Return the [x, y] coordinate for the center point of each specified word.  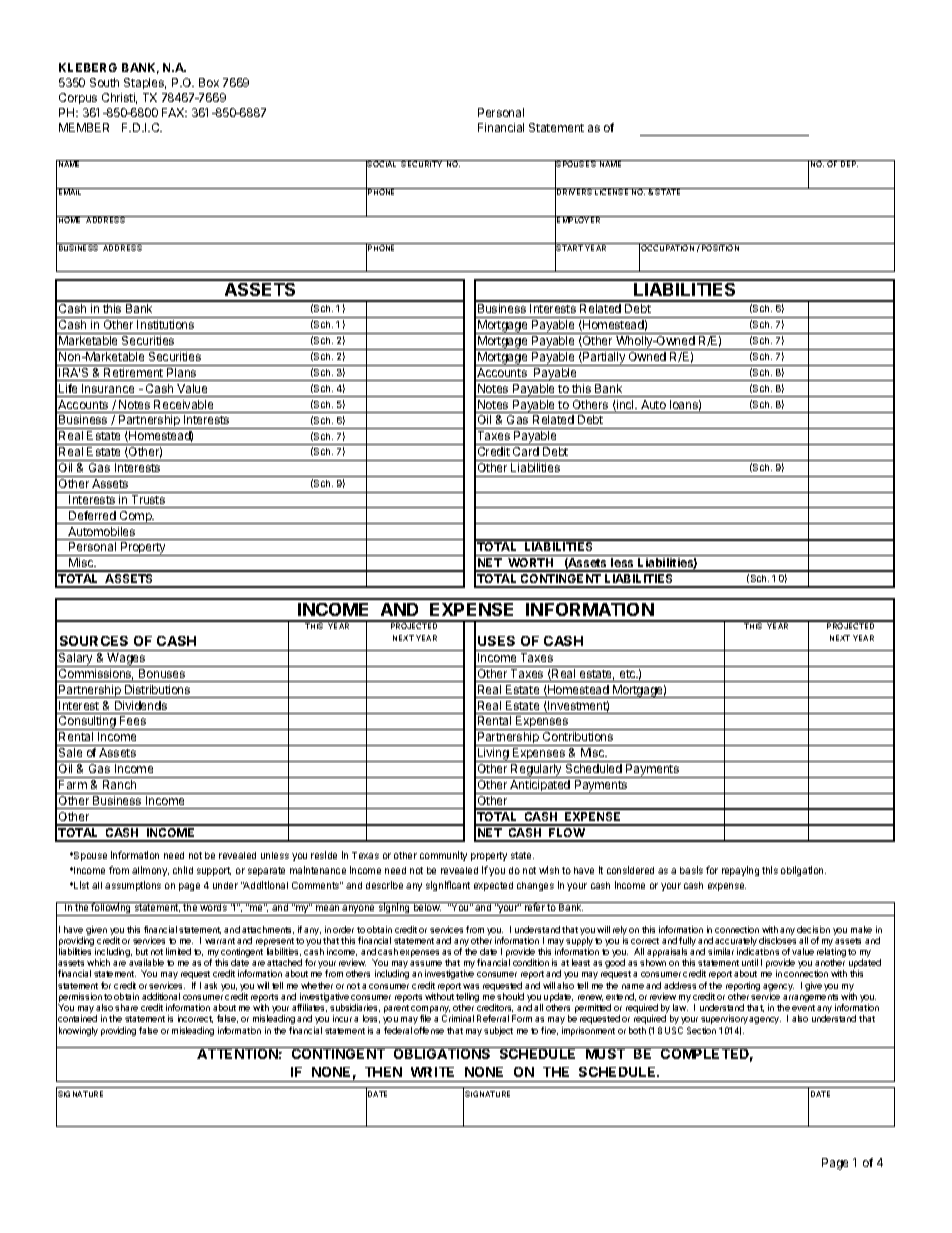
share [126, 1007]
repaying [740, 871]
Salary [76, 660]
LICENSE [612, 191]
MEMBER [84, 127]
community [443, 856]
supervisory [724, 1019]
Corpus [78, 98]
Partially [604, 359]
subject [498, 1031]
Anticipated [540, 787]
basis [691, 870]
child [183, 870]
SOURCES [94, 641]
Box [209, 82]
